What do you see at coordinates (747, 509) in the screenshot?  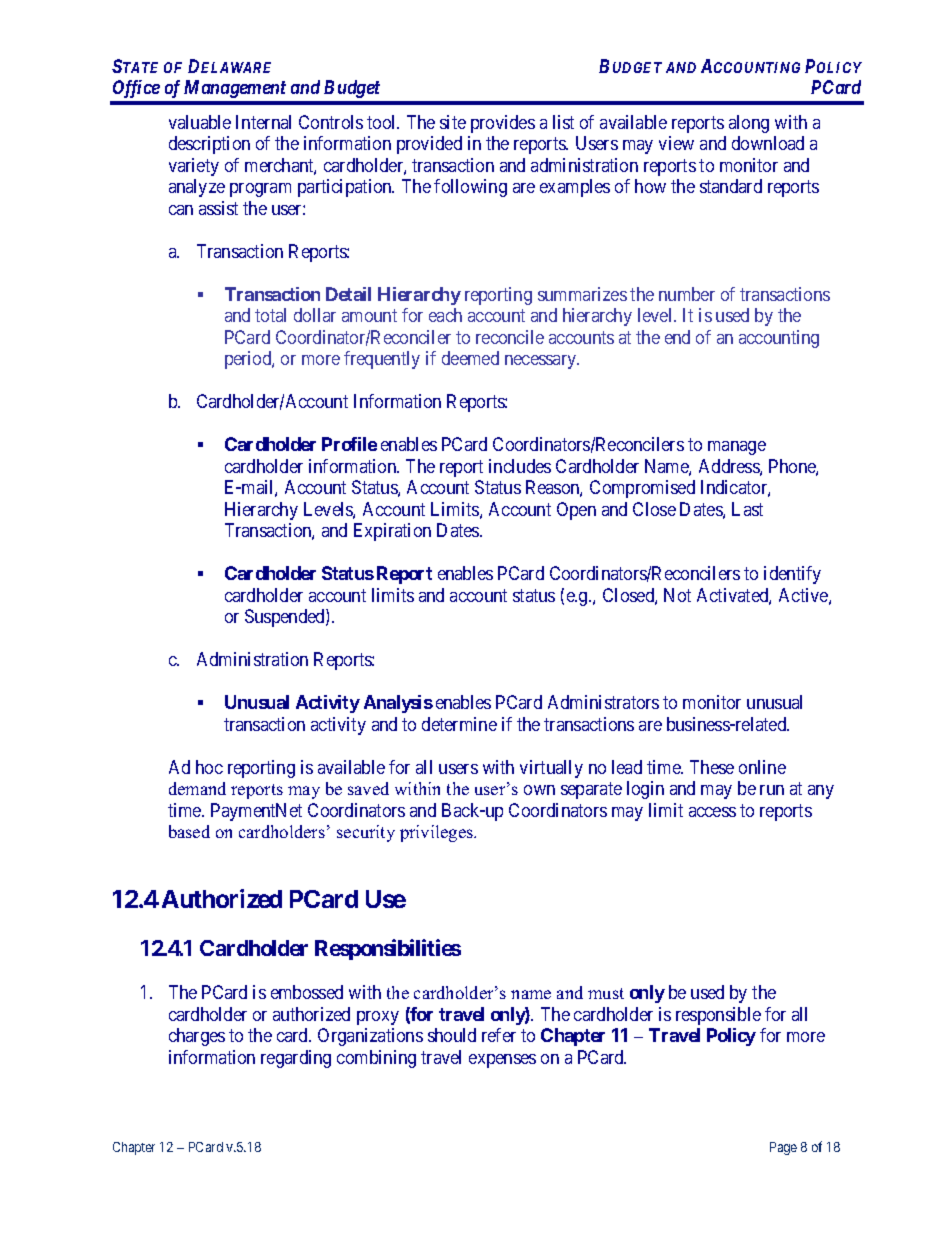 I see `Last` at bounding box center [747, 509].
